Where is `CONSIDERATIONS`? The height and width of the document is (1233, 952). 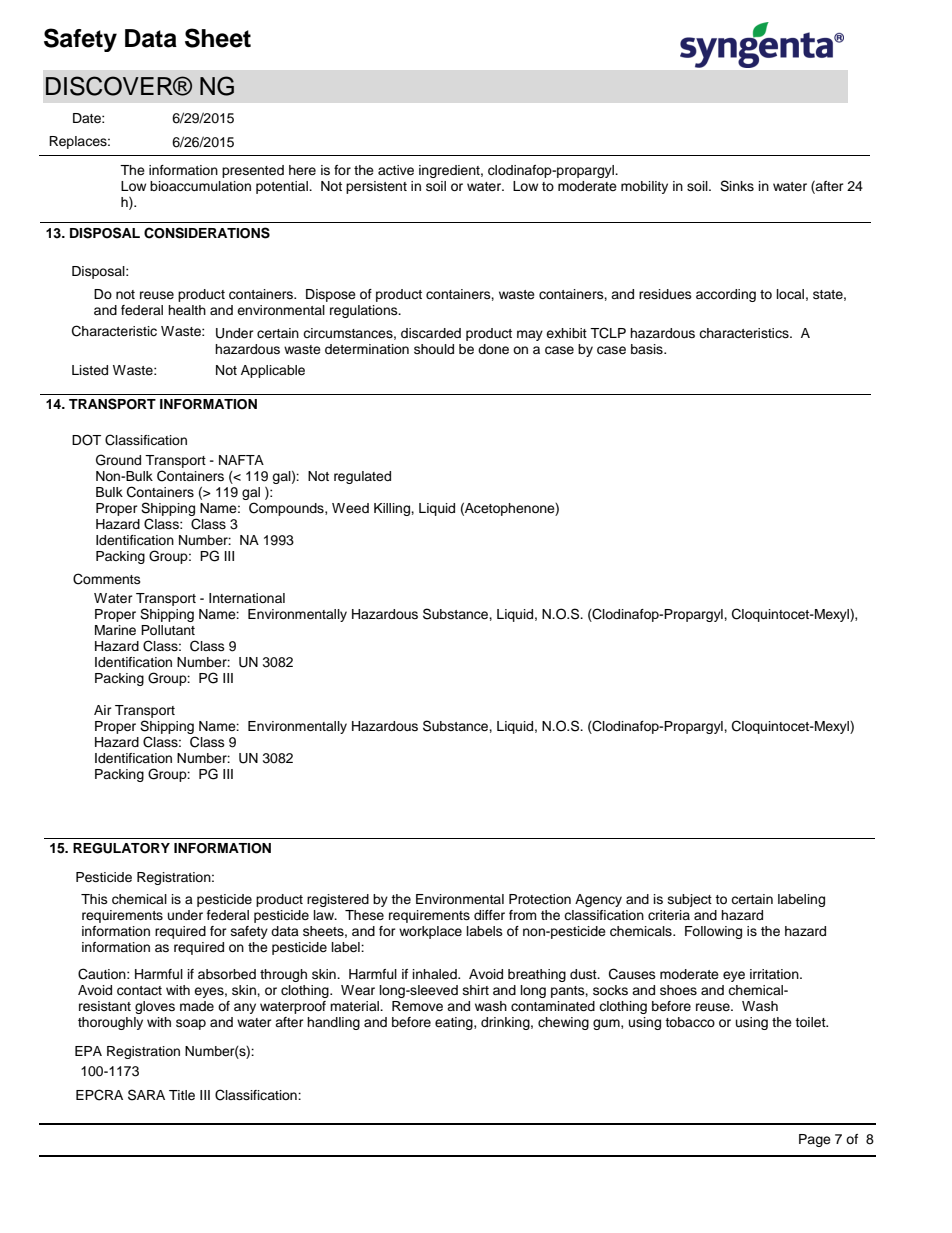 CONSIDERATIONS is located at coordinates (207, 233).
